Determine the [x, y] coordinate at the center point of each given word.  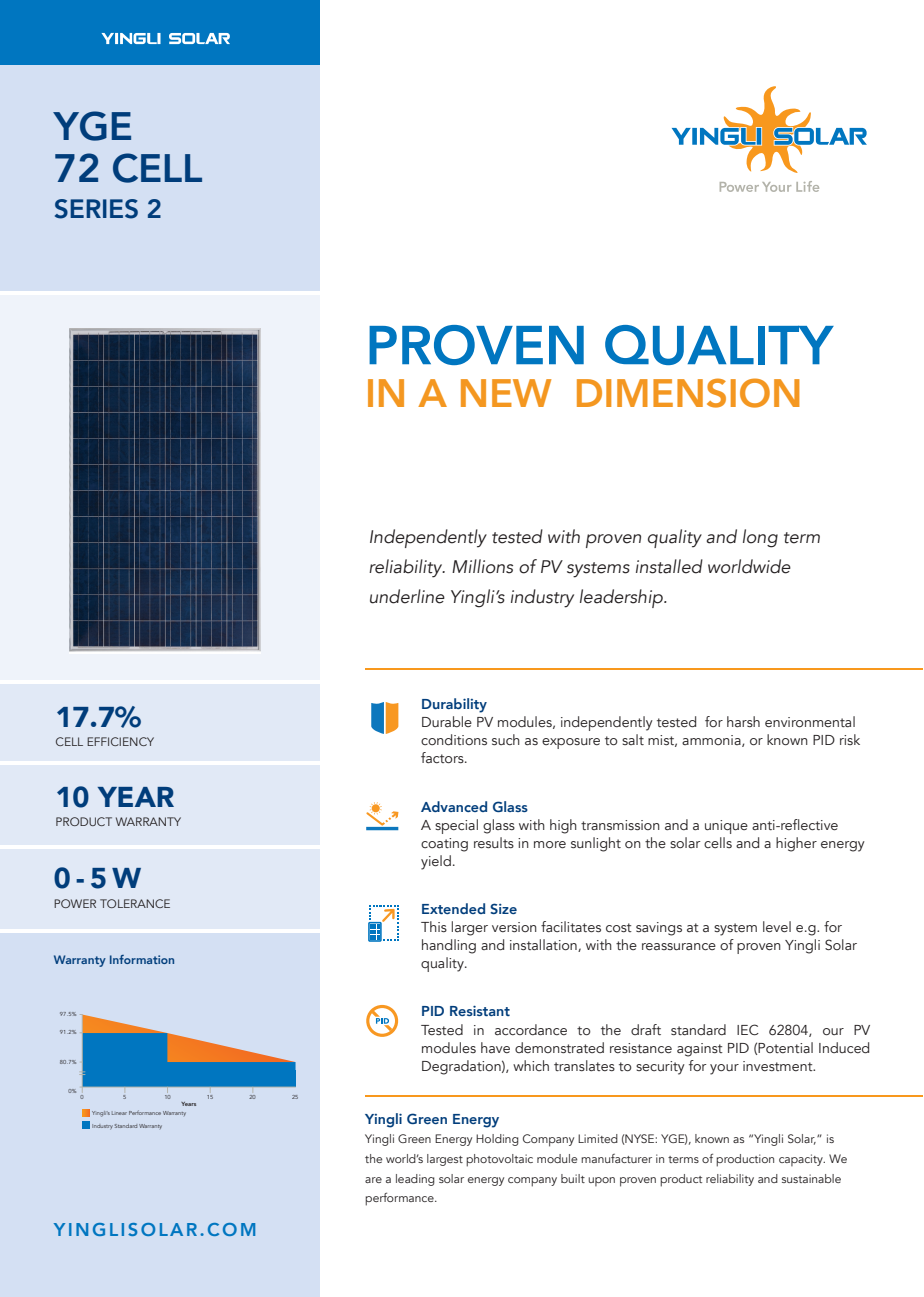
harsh [743, 721]
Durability [454, 705]
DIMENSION [688, 393]
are [373, 1180]
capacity [802, 1160]
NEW [506, 393]
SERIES [96, 209]
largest [445, 1160]
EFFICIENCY [120, 741]
